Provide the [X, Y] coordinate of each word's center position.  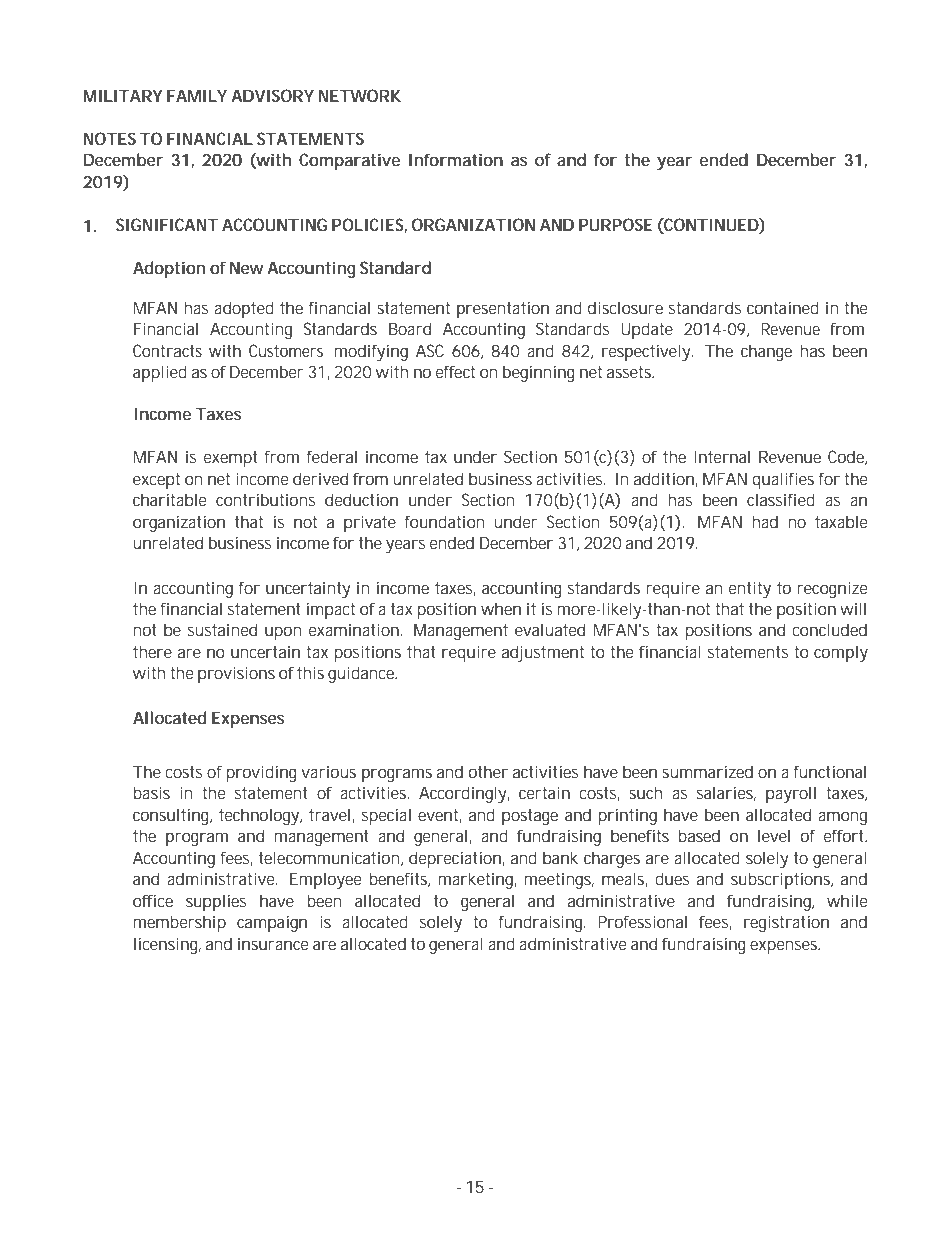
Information [456, 159]
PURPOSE [615, 224]
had [765, 521]
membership [179, 923]
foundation [444, 521]
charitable [169, 499]
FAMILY [197, 95]
